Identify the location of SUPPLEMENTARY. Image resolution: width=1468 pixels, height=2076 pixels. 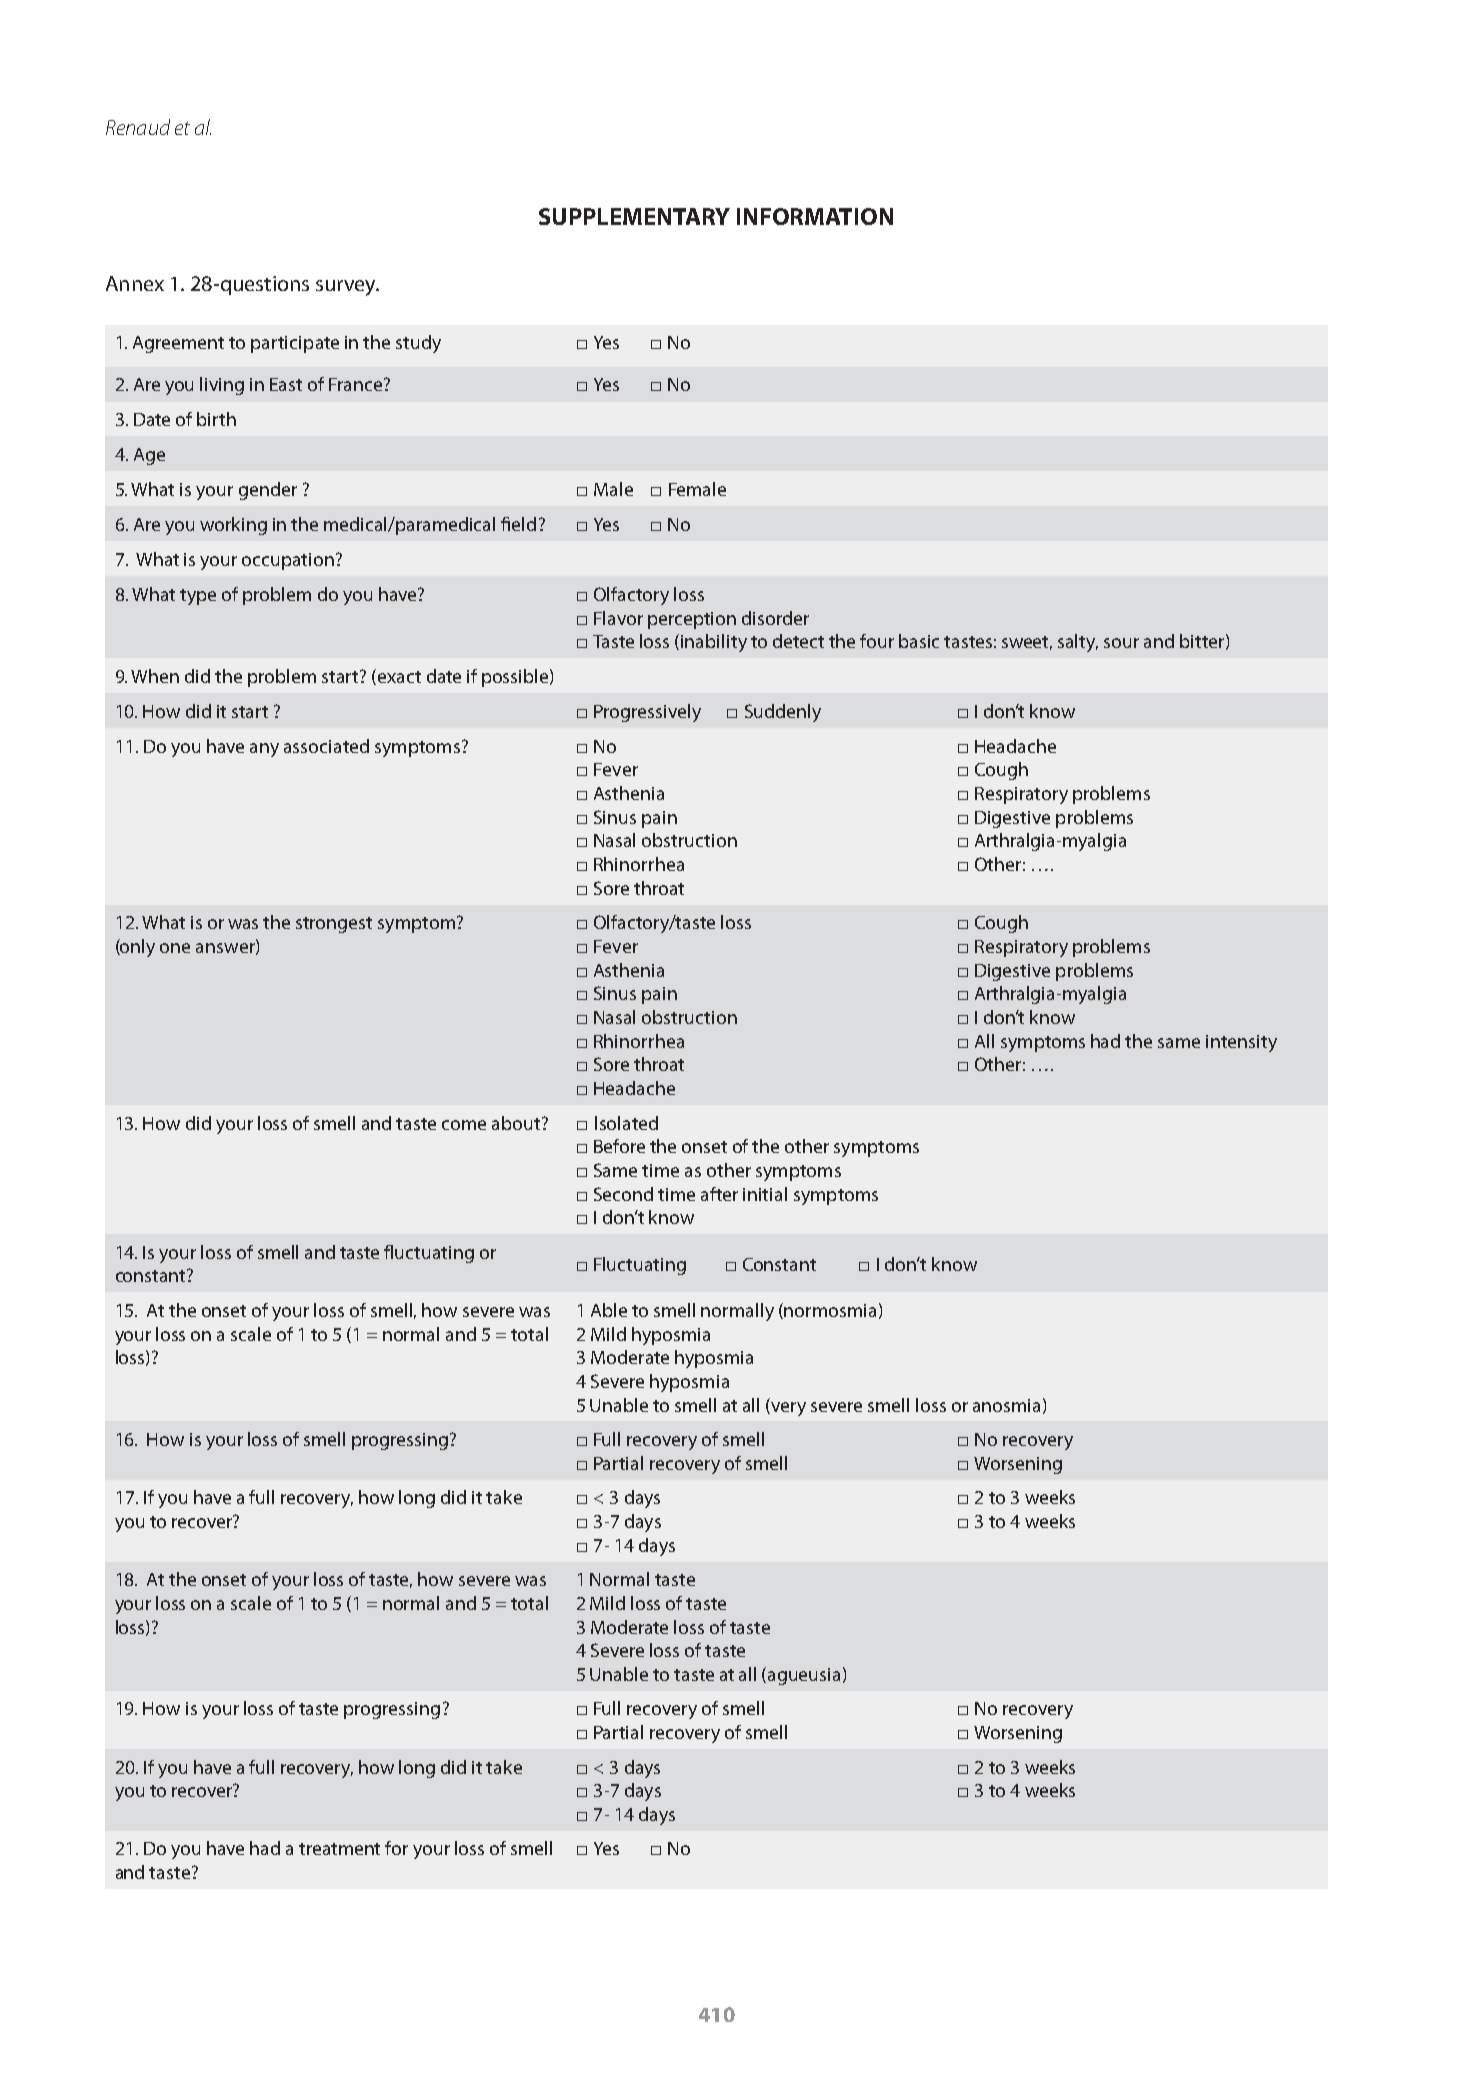
(634, 216).
